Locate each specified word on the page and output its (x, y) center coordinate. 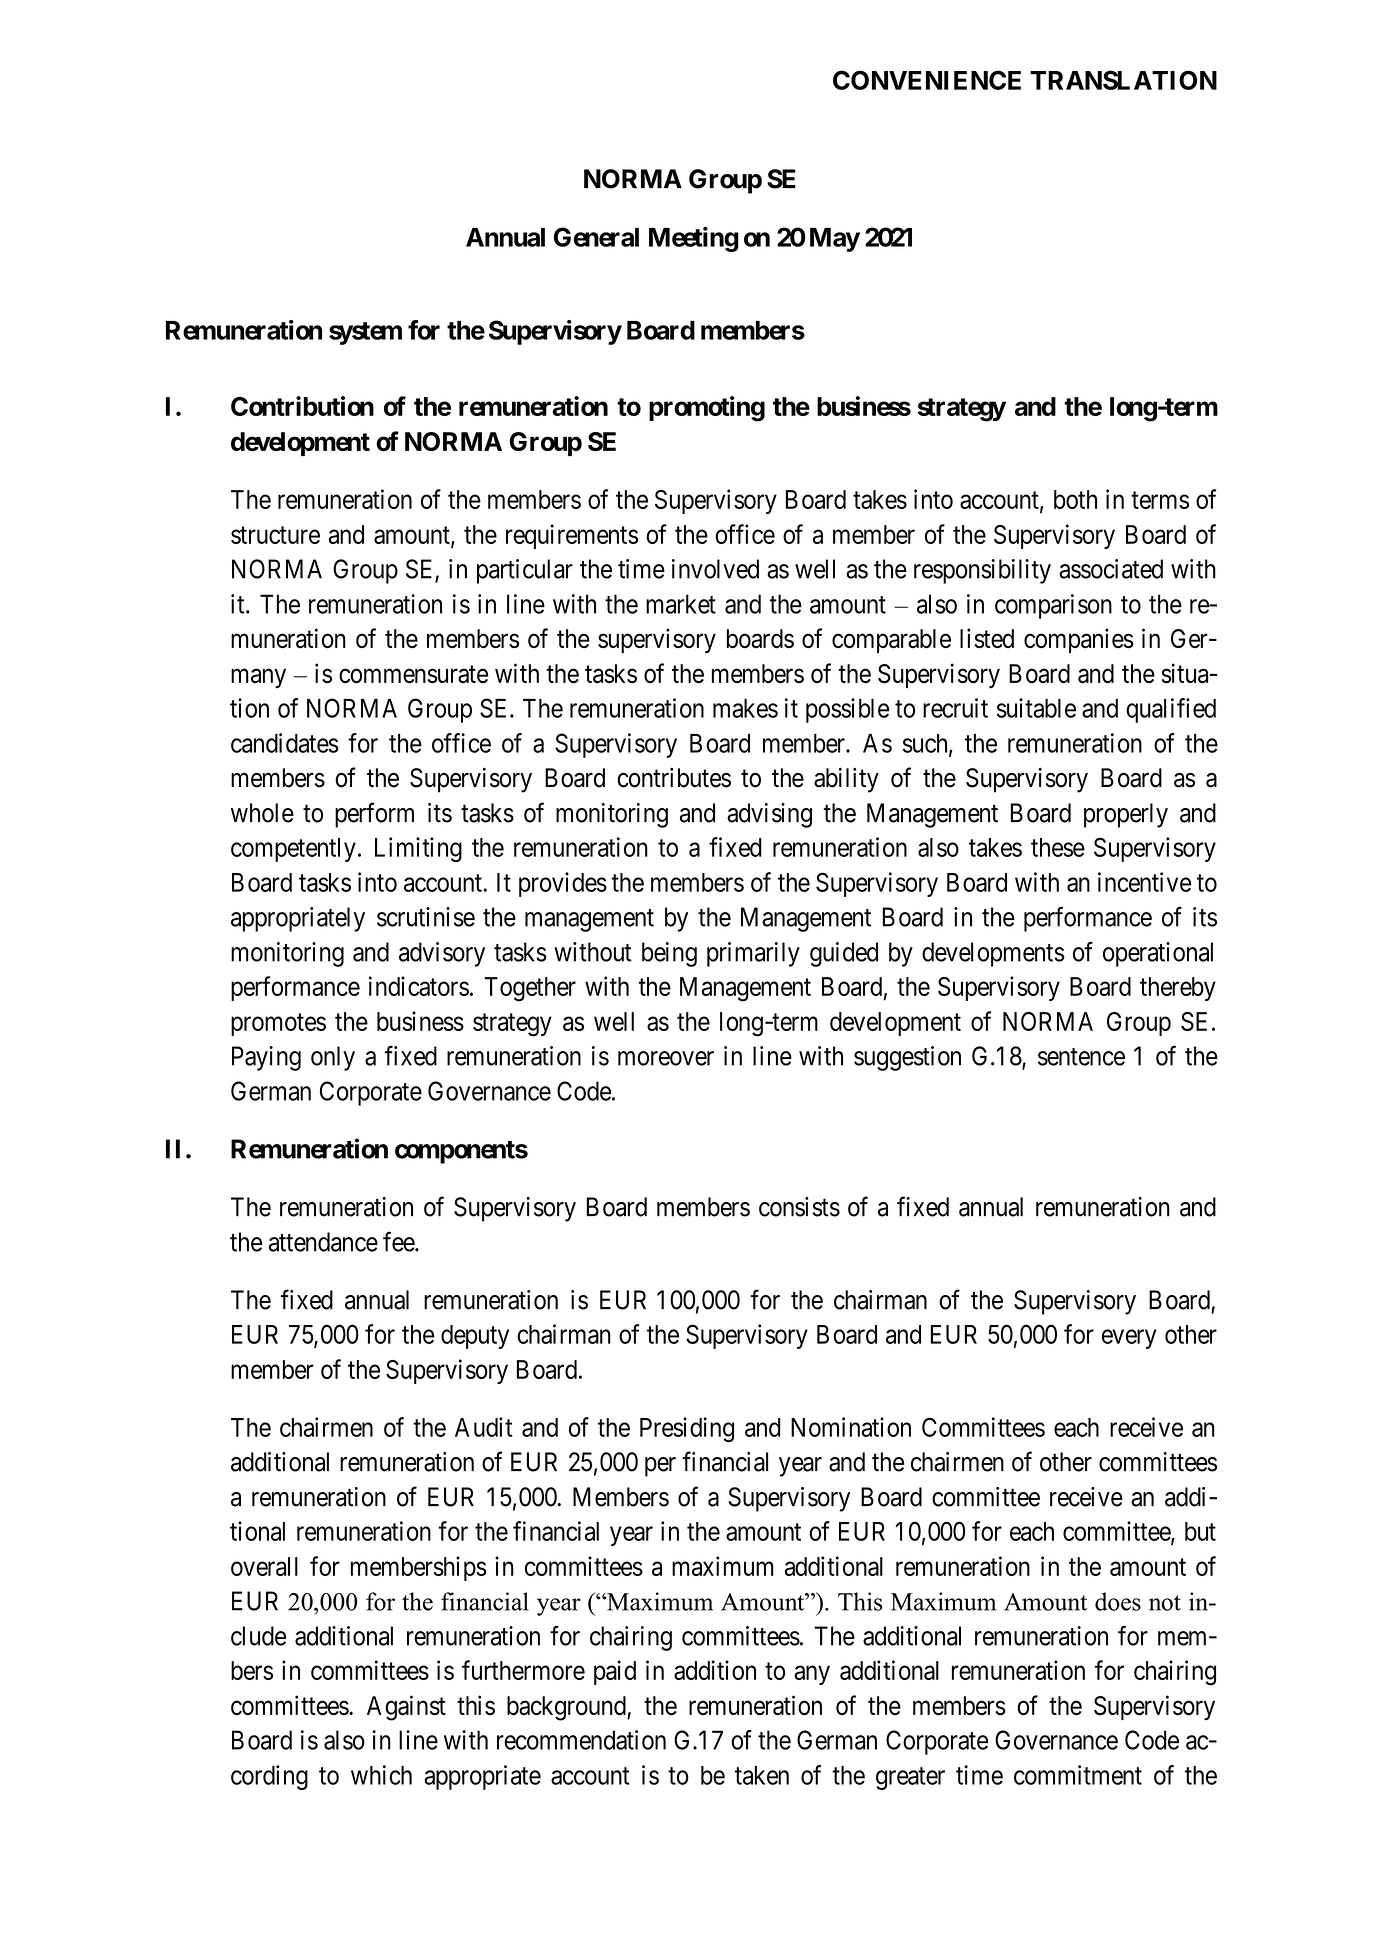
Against (406, 1708)
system (365, 333)
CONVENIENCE (927, 80)
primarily (753, 954)
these (1058, 847)
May (835, 240)
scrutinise (426, 917)
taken (762, 1775)
